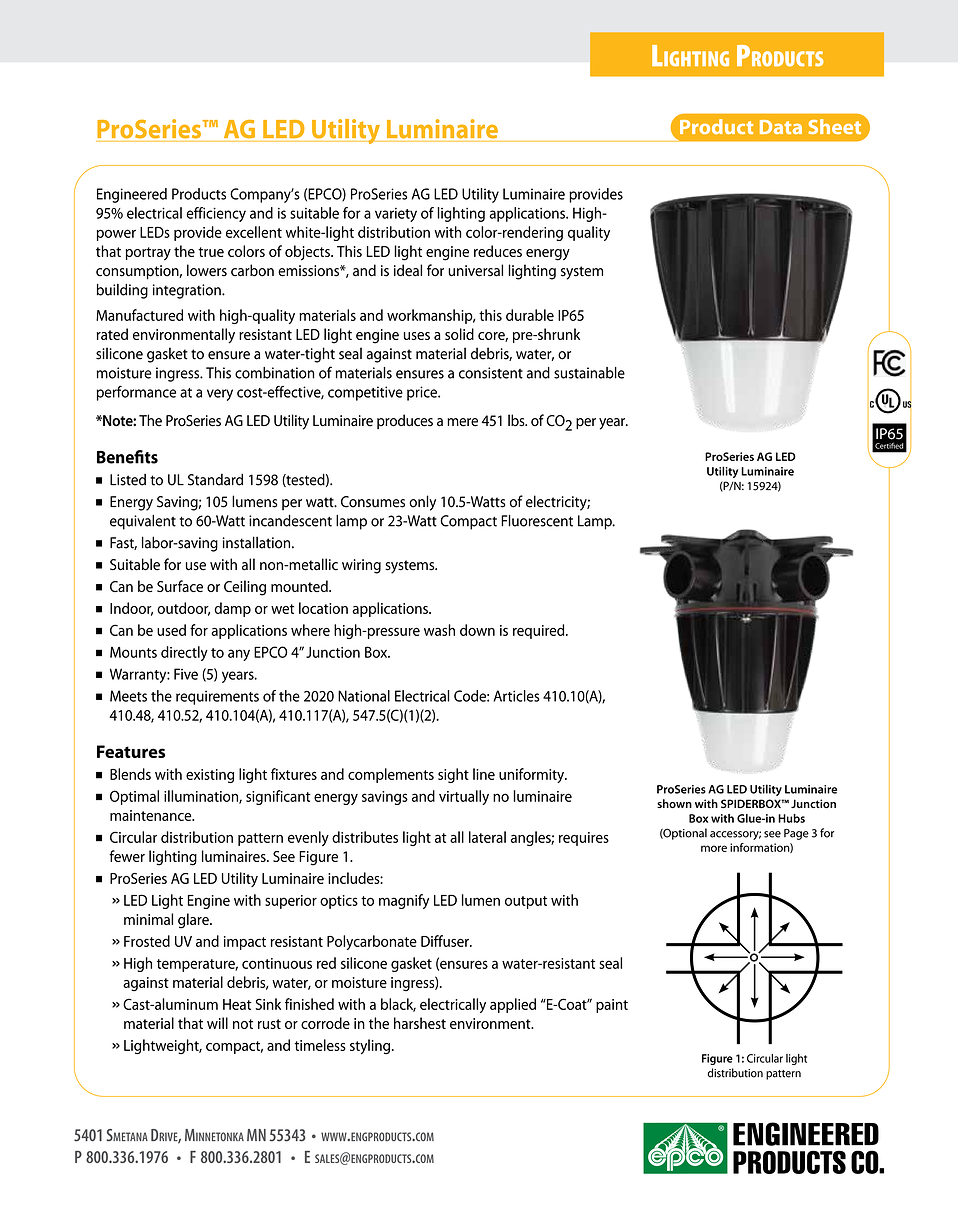  Describe the element at coordinates (396, 215) in the image. I see `variety` at that location.
